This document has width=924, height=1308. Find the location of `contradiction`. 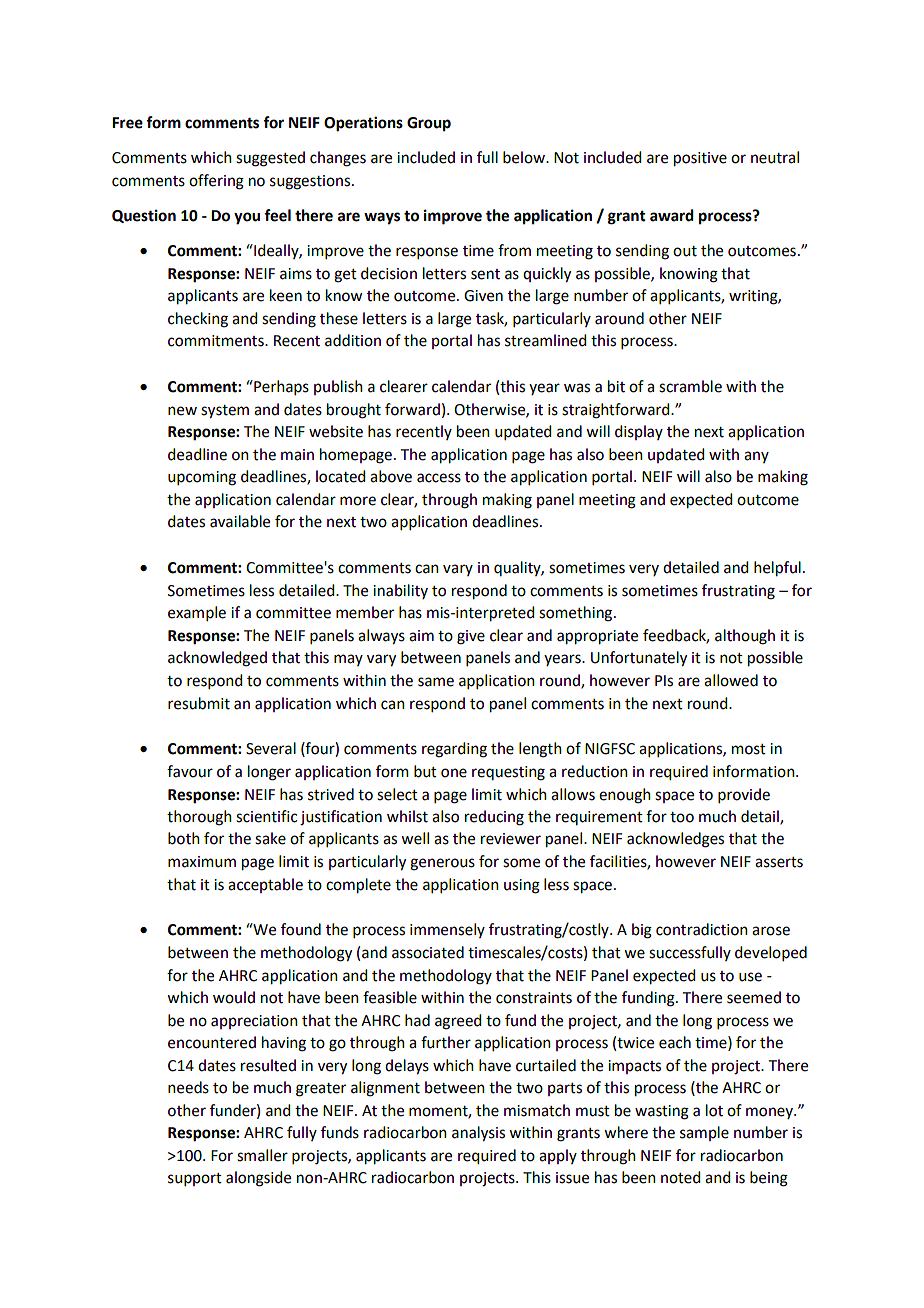

contradiction is located at coordinates (702, 929).
